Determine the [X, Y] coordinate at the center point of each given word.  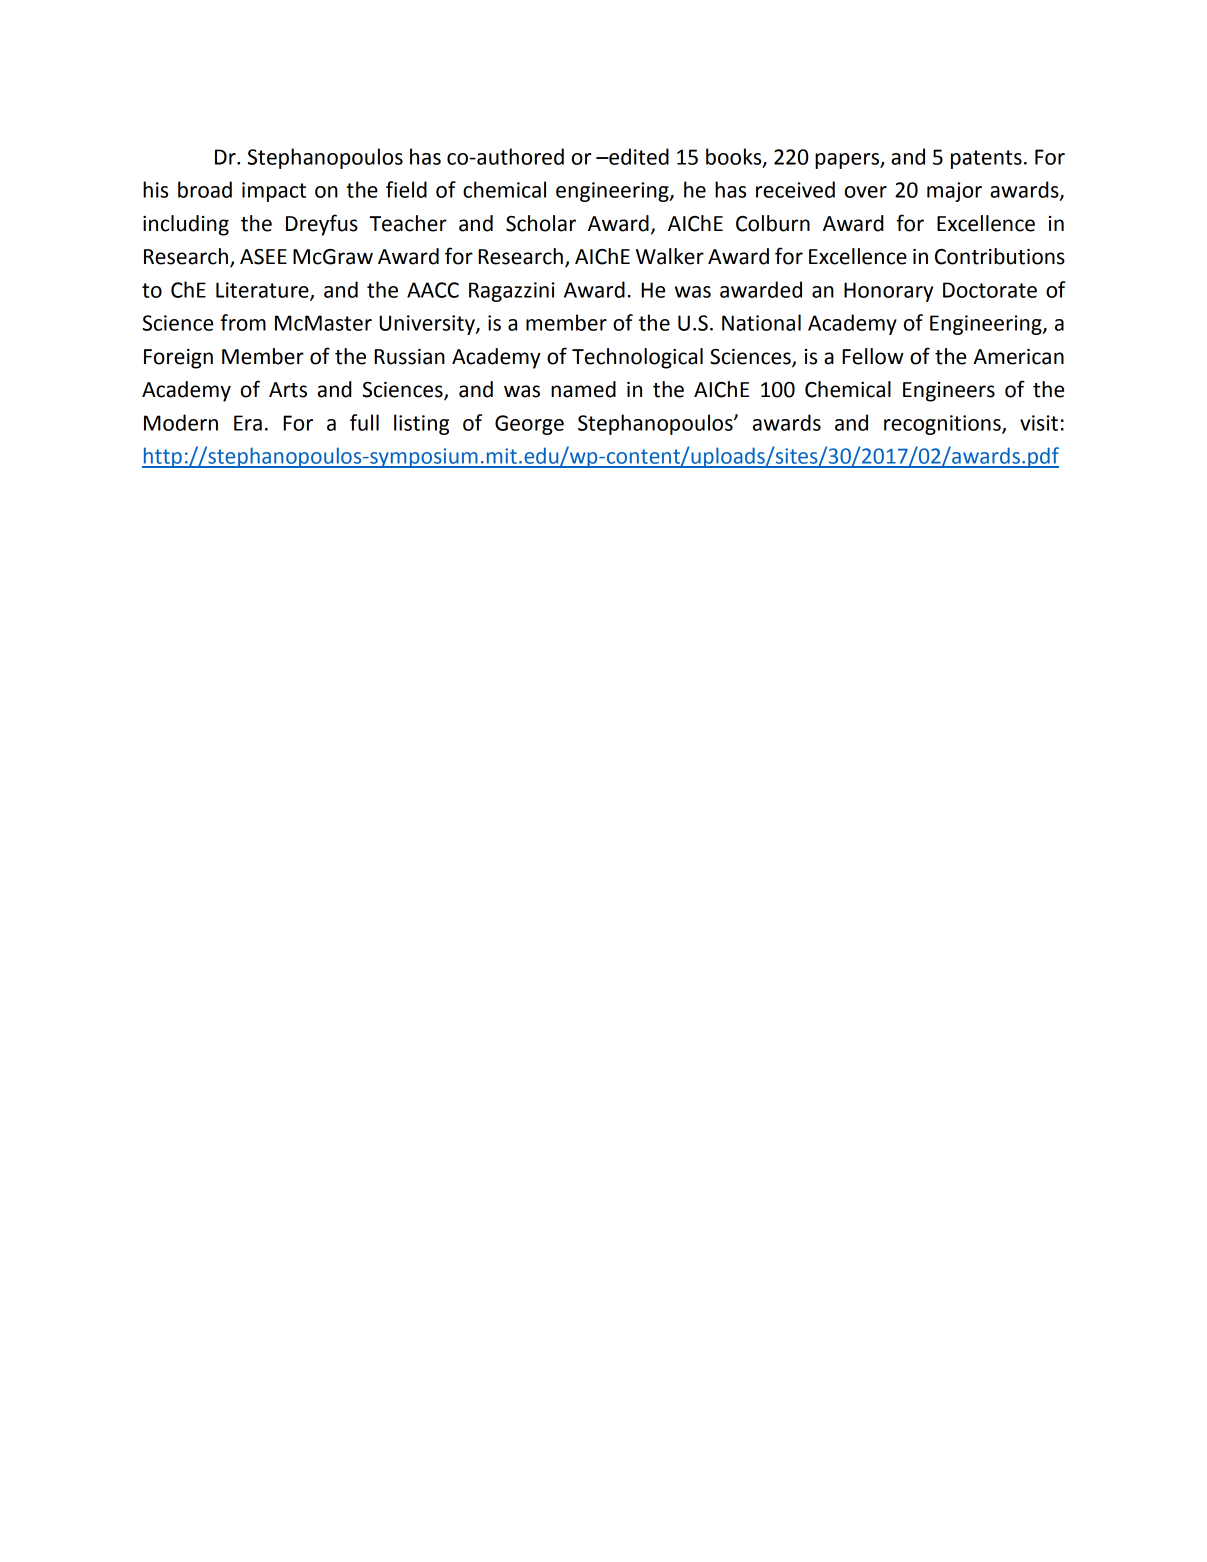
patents [986, 159]
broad [205, 189]
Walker [670, 256]
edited [638, 156]
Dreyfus [322, 225]
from [243, 322]
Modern [181, 422]
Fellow [873, 356]
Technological [637, 358]
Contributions [1000, 256]
